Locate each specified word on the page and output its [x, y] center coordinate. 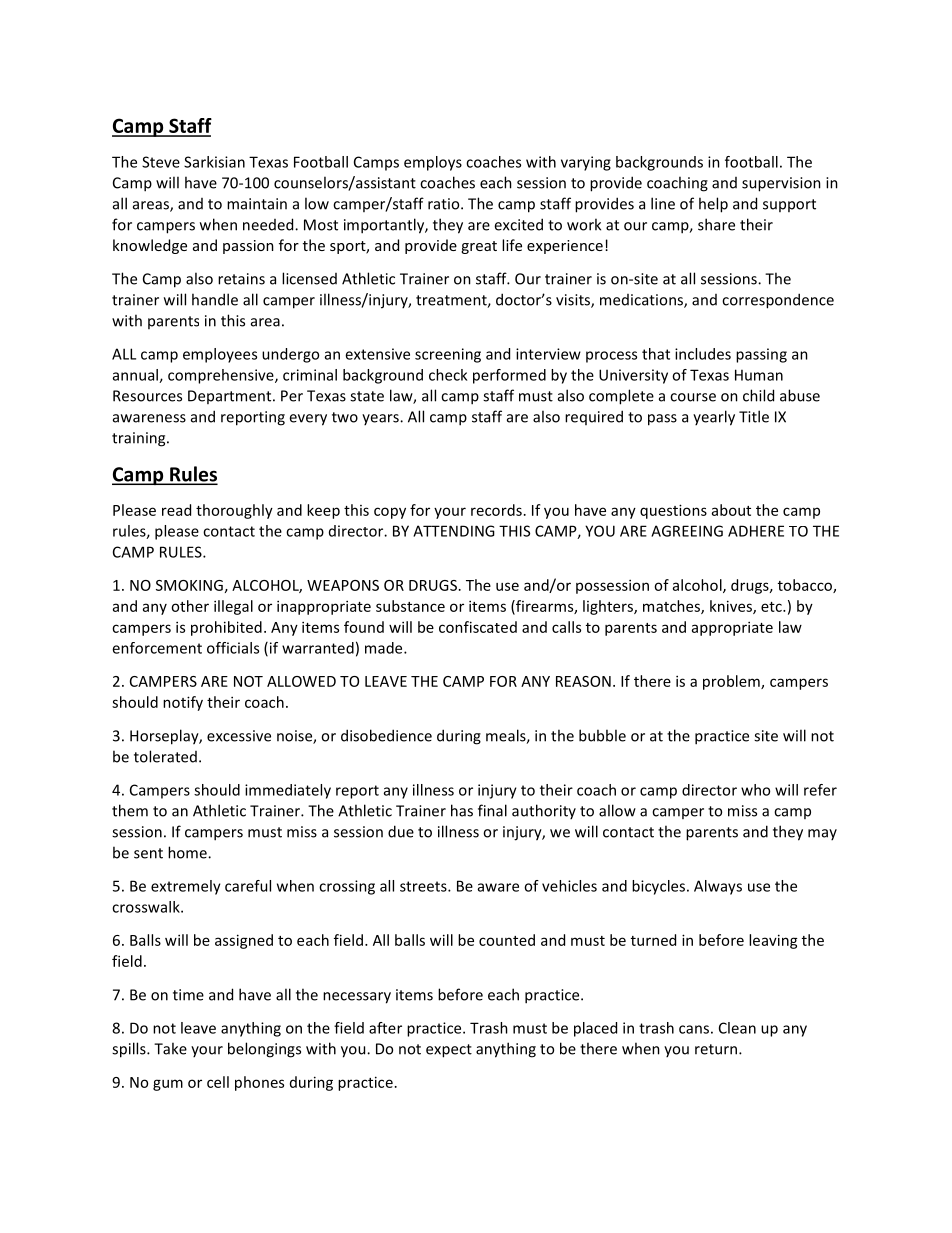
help [713, 205]
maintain [257, 204]
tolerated [165, 756]
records [496, 510]
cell [218, 1082]
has [462, 810]
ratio [445, 204]
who [755, 790]
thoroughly [234, 511]
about [731, 510]
